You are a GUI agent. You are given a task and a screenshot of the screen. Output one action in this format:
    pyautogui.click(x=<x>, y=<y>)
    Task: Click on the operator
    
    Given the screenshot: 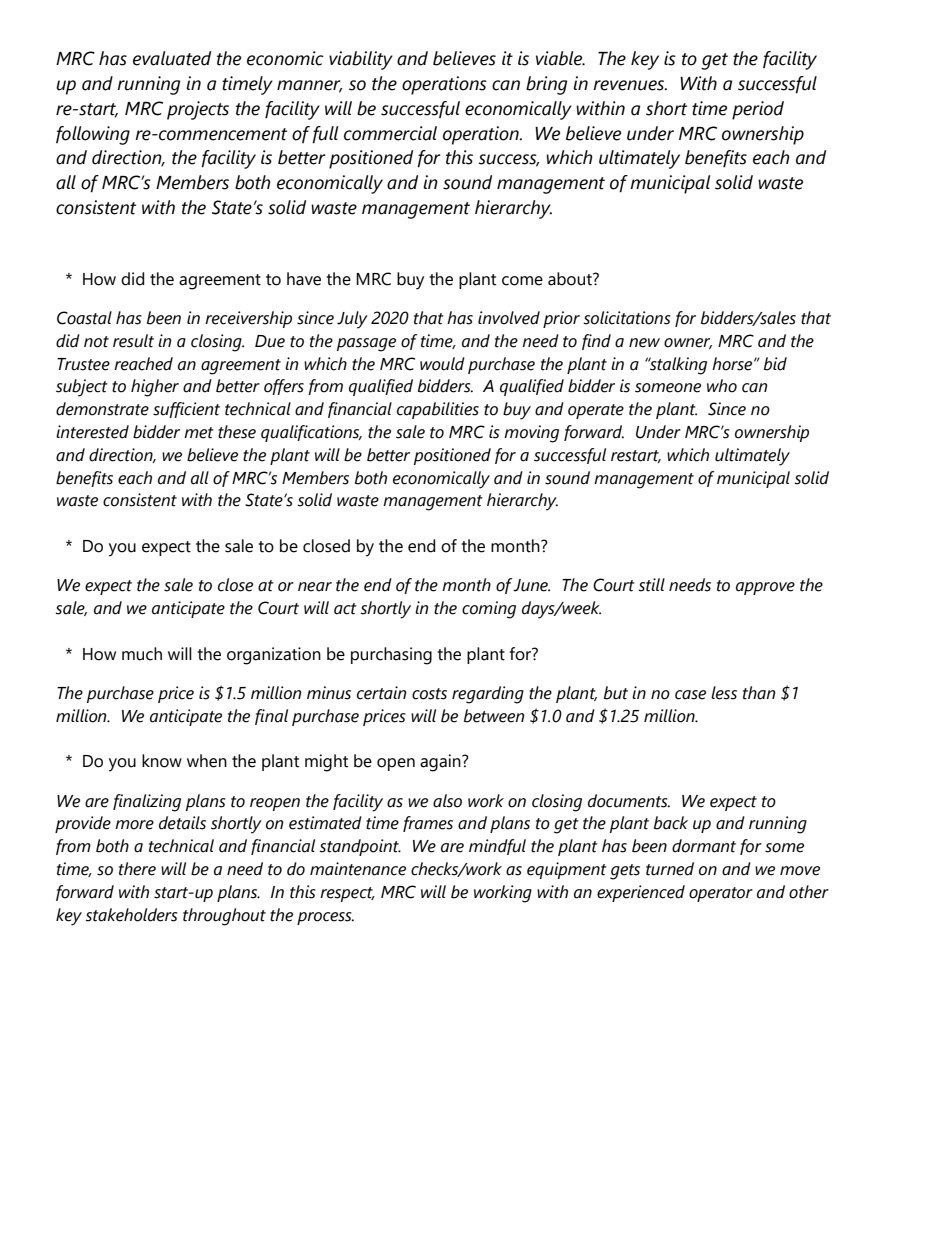 What is the action you would take?
    pyautogui.click(x=721, y=894)
